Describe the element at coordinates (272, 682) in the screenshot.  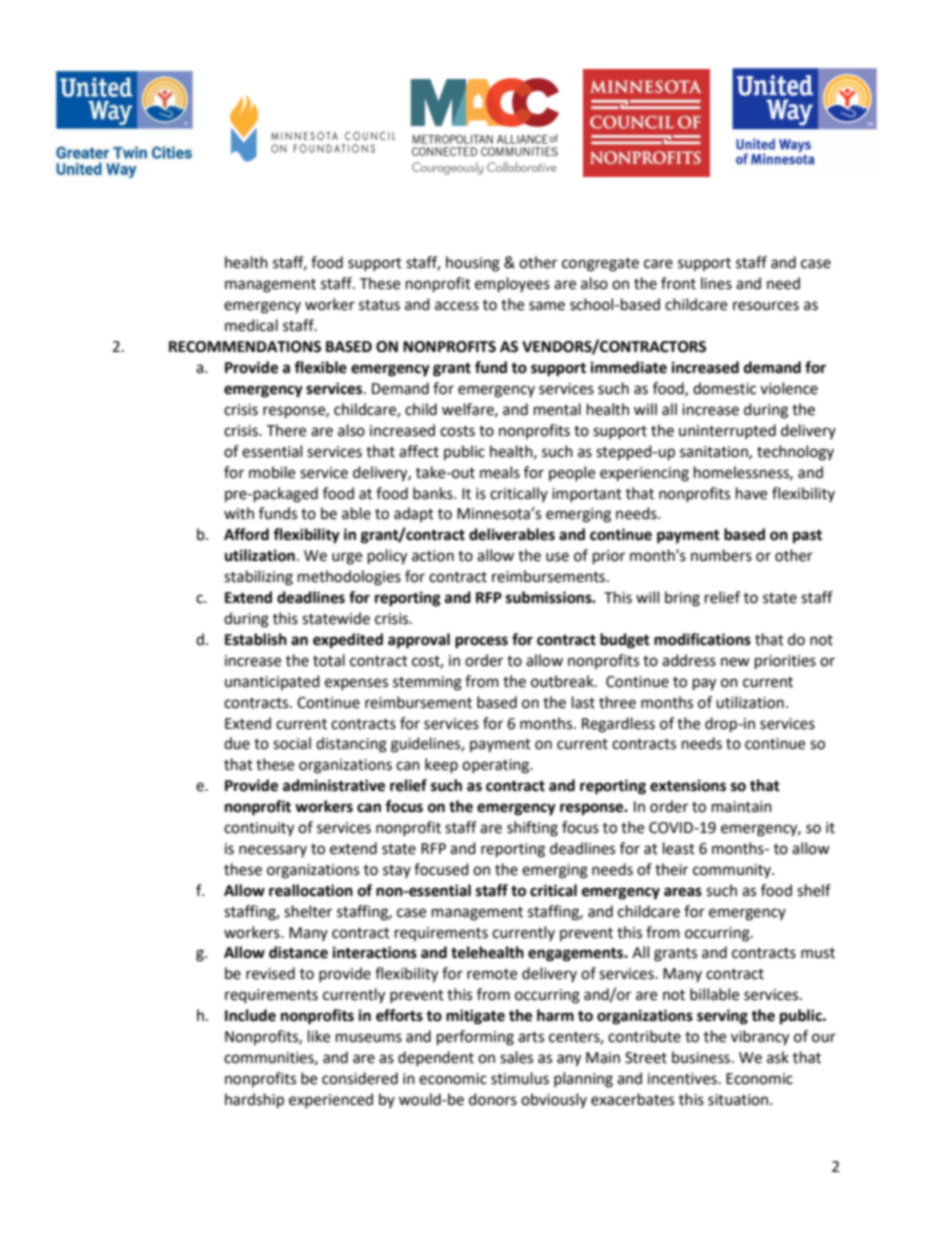
I see `unanticipated` at that location.
